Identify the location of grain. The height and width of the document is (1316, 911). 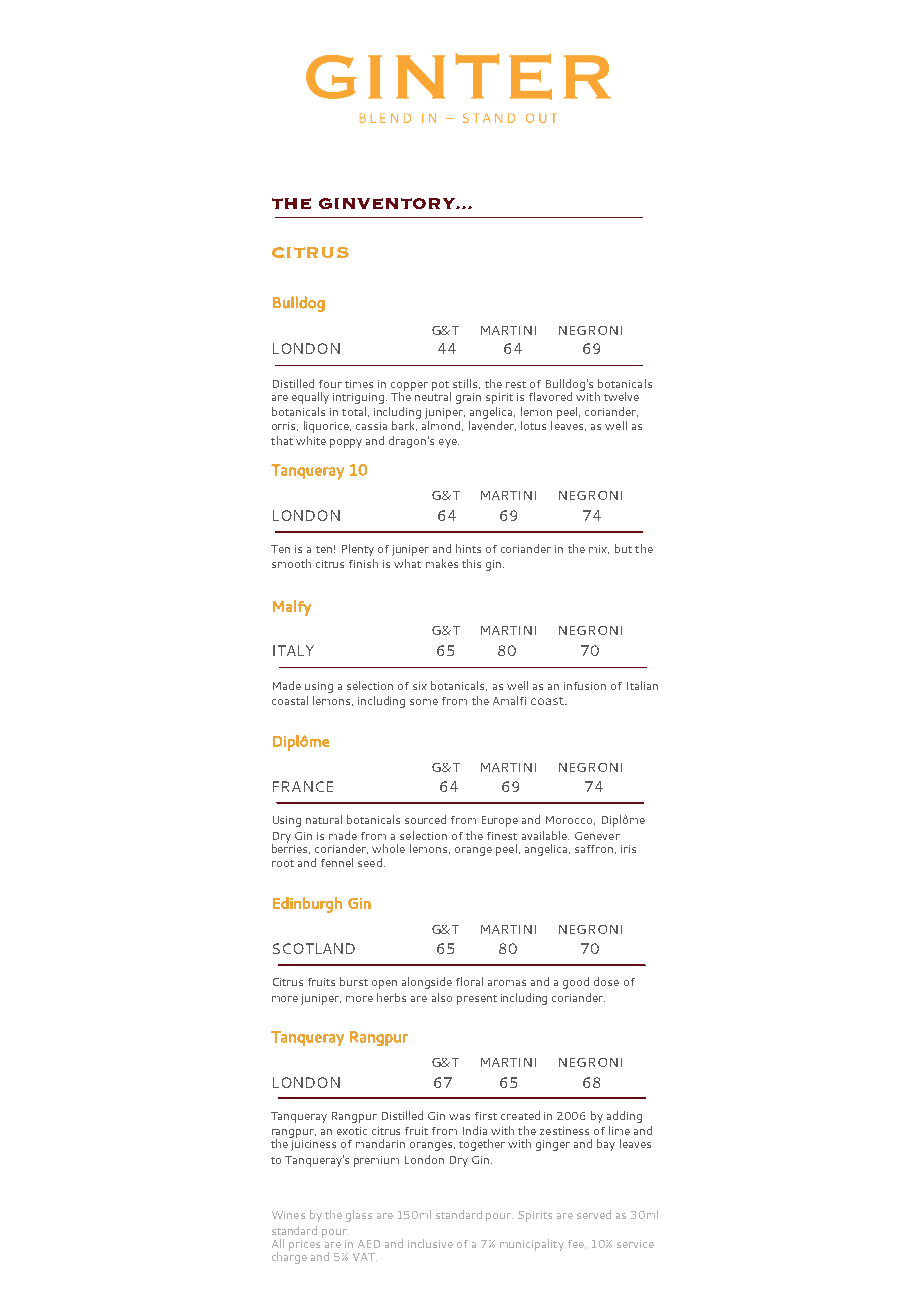
(468, 398).
